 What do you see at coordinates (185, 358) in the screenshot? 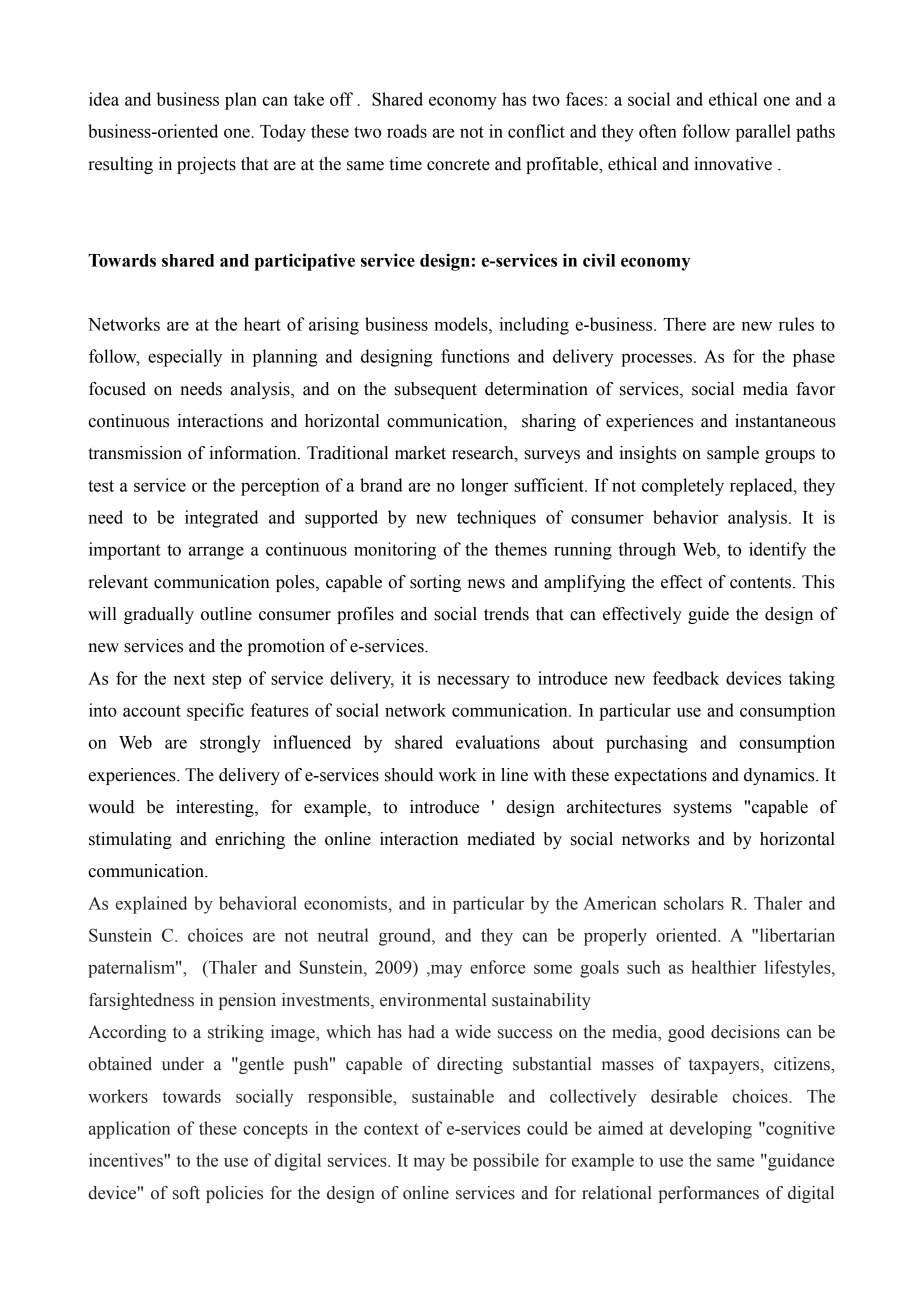
I see `especially` at bounding box center [185, 358].
